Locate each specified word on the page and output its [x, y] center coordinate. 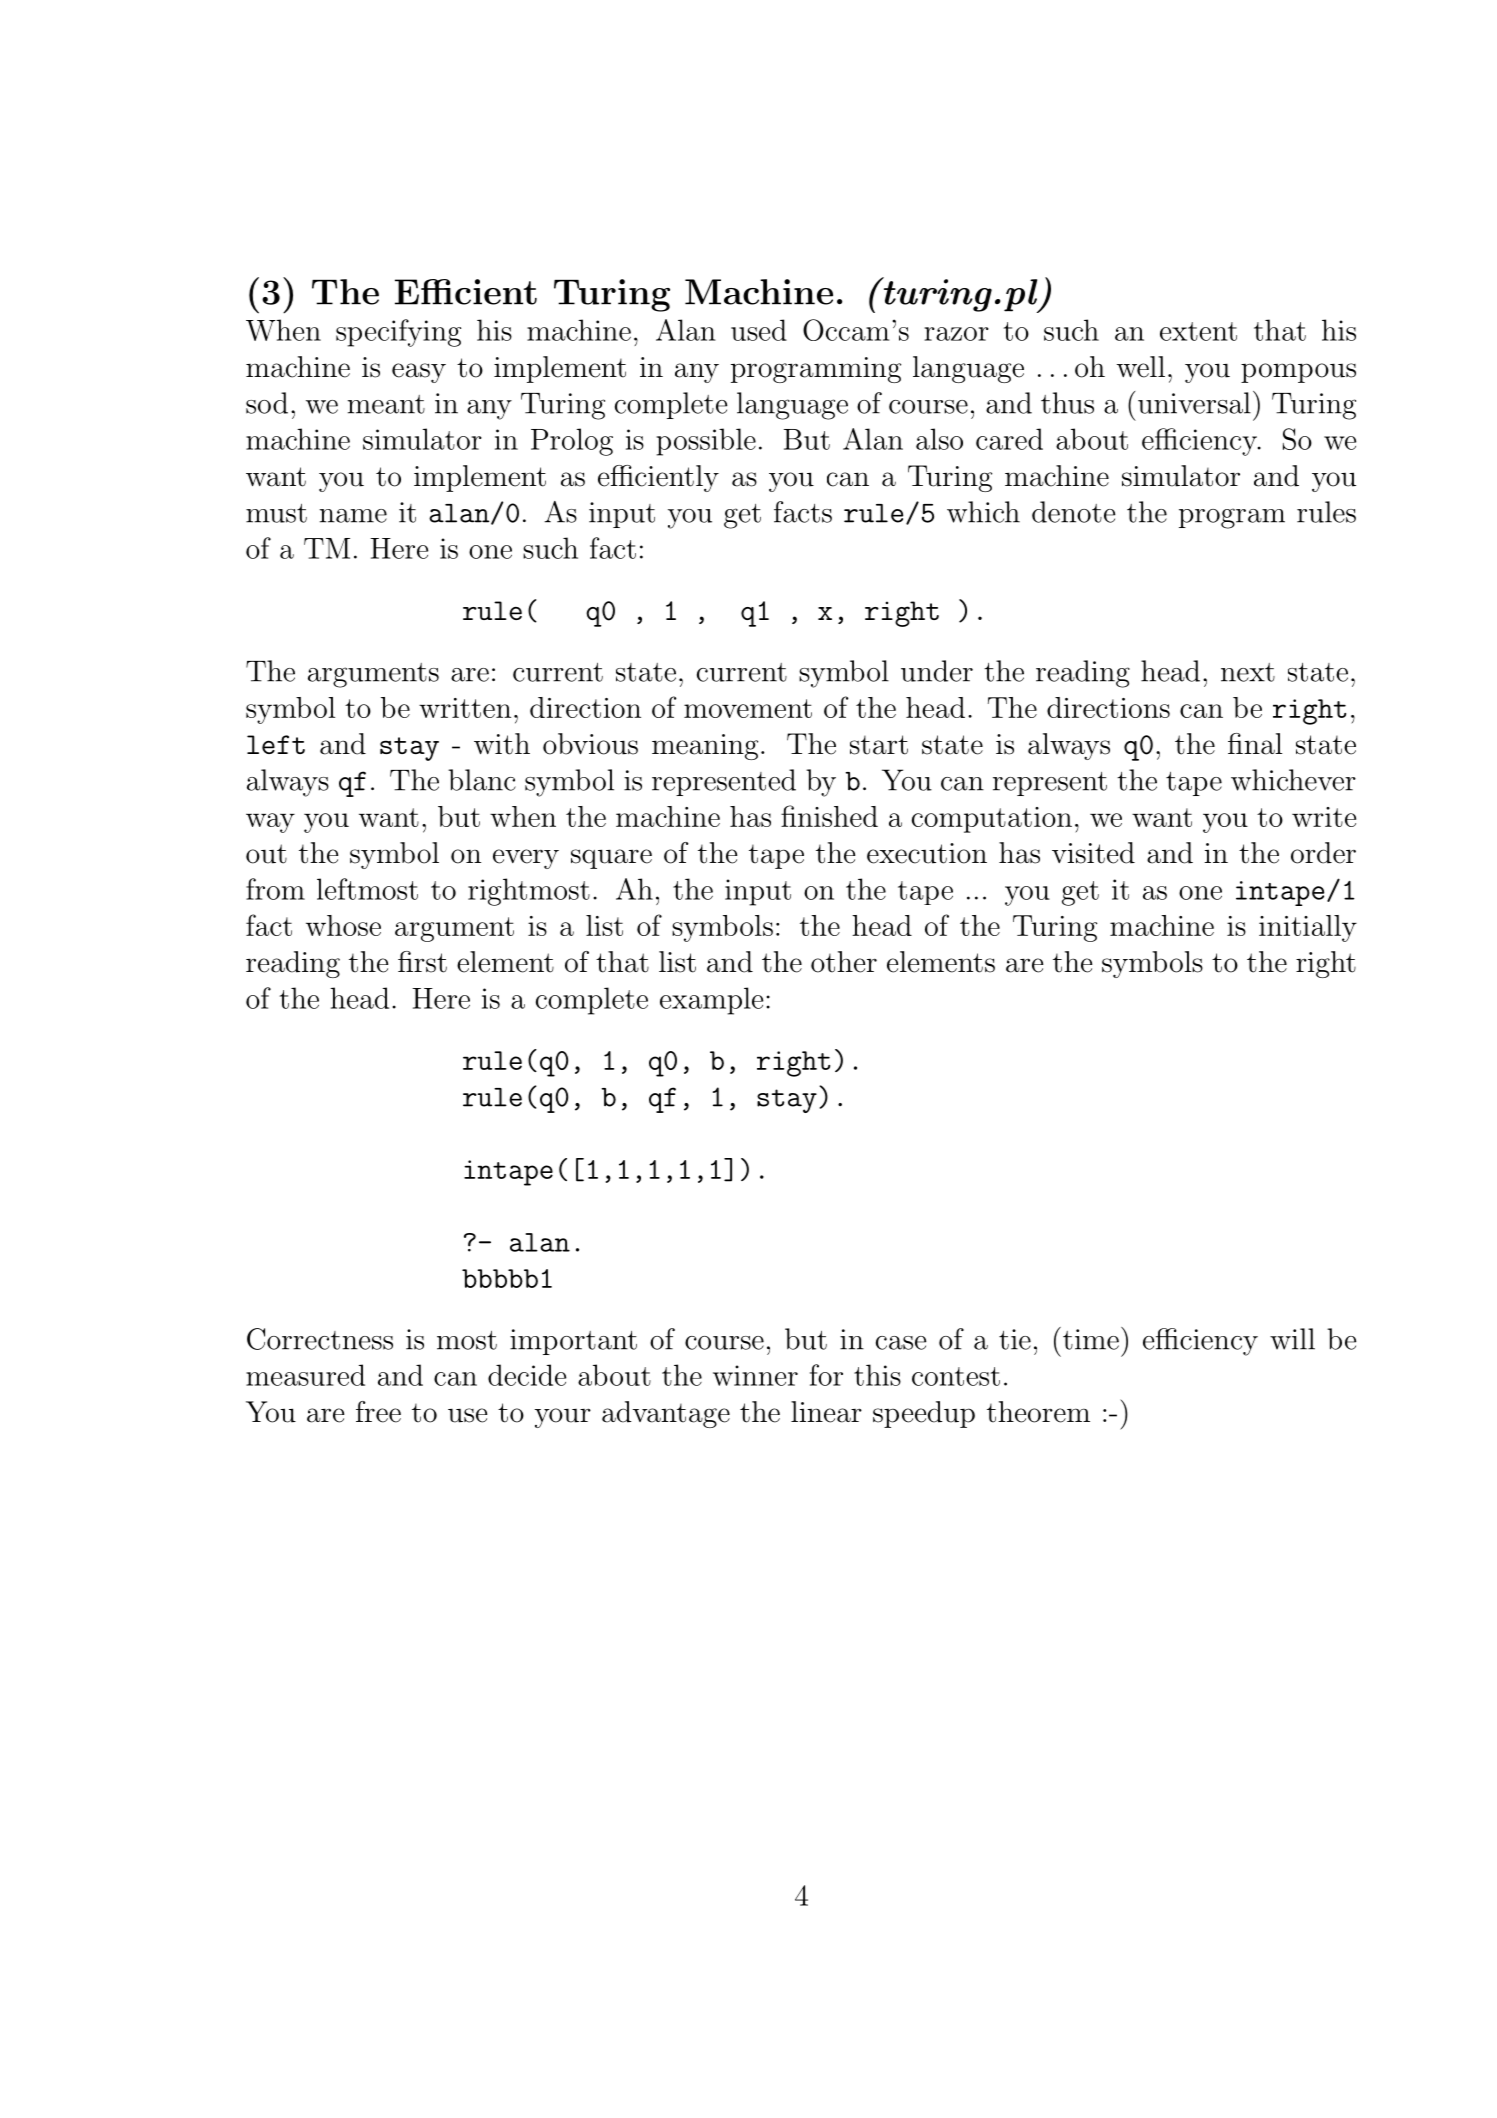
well [1141, 367]
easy [419, 373]
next [1248, 672]
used [759, 330]
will [1292, 1339]
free [378, 1412]
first [422, 962]
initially [1308, 928]
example [711, 1001]
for [826, 1375]
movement [748, 708]
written [465, 708]
